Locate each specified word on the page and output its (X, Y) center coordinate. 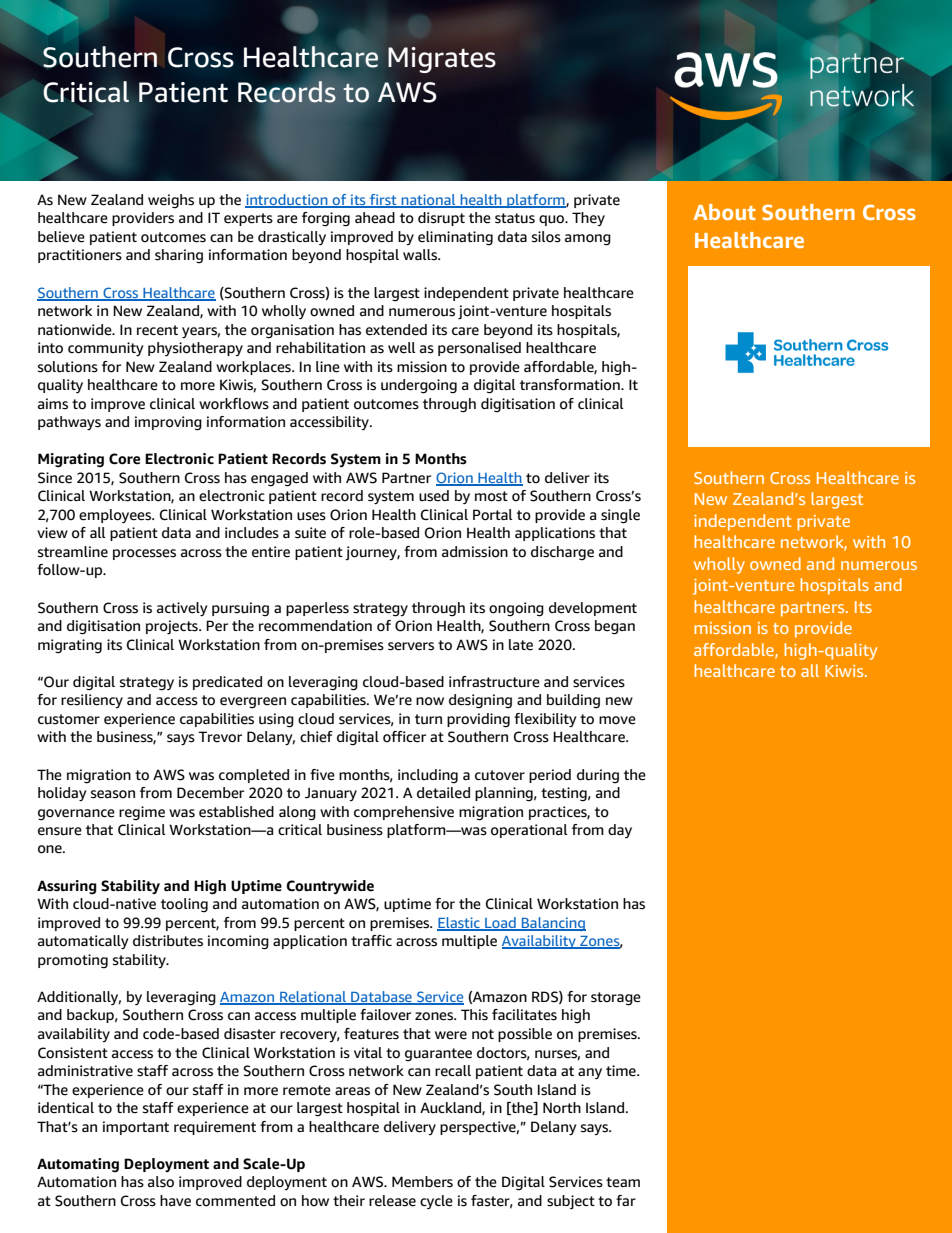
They (588, 219)
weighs (171, 201)
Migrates (442, 60)
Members (422, 1182)
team (623, 1182)
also (161, 1182)
